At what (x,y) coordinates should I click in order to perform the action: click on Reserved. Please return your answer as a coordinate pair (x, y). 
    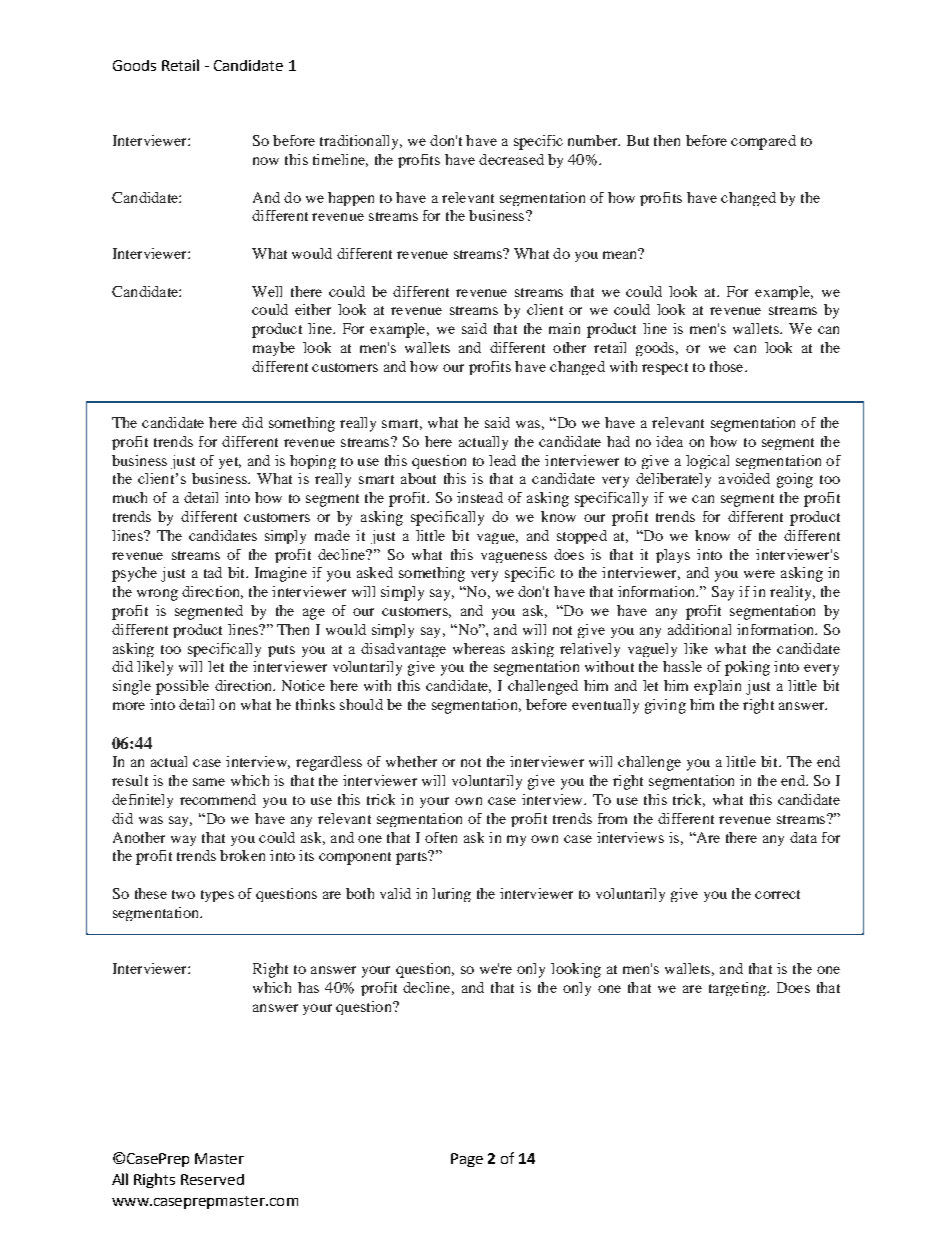
    Looking at the image, I should click on (212, 1179).
